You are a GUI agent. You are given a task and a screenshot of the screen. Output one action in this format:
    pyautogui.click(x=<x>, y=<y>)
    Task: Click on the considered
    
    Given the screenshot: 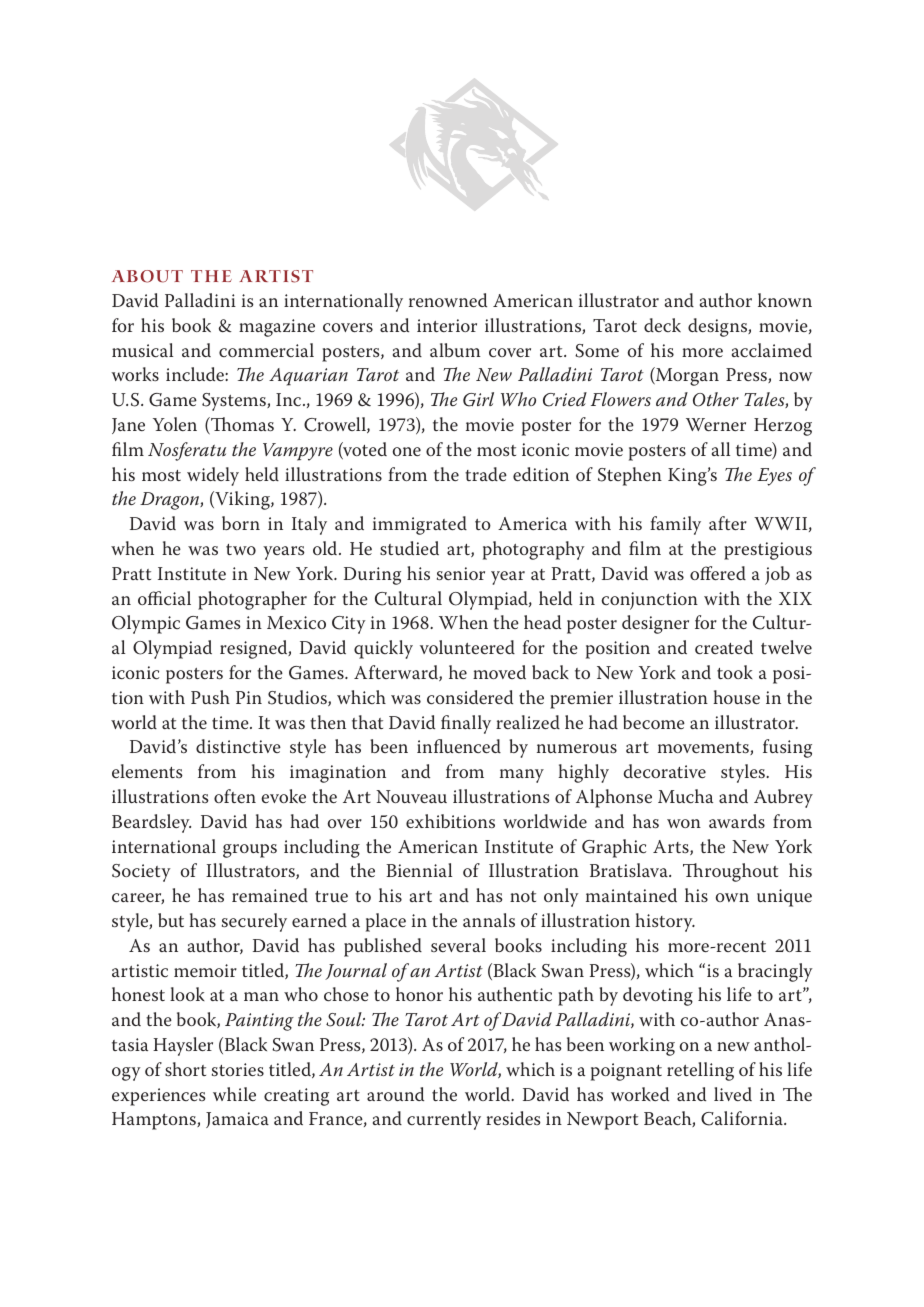 What is the action you would take?
    pyautogui.click(x=470, y=697)
